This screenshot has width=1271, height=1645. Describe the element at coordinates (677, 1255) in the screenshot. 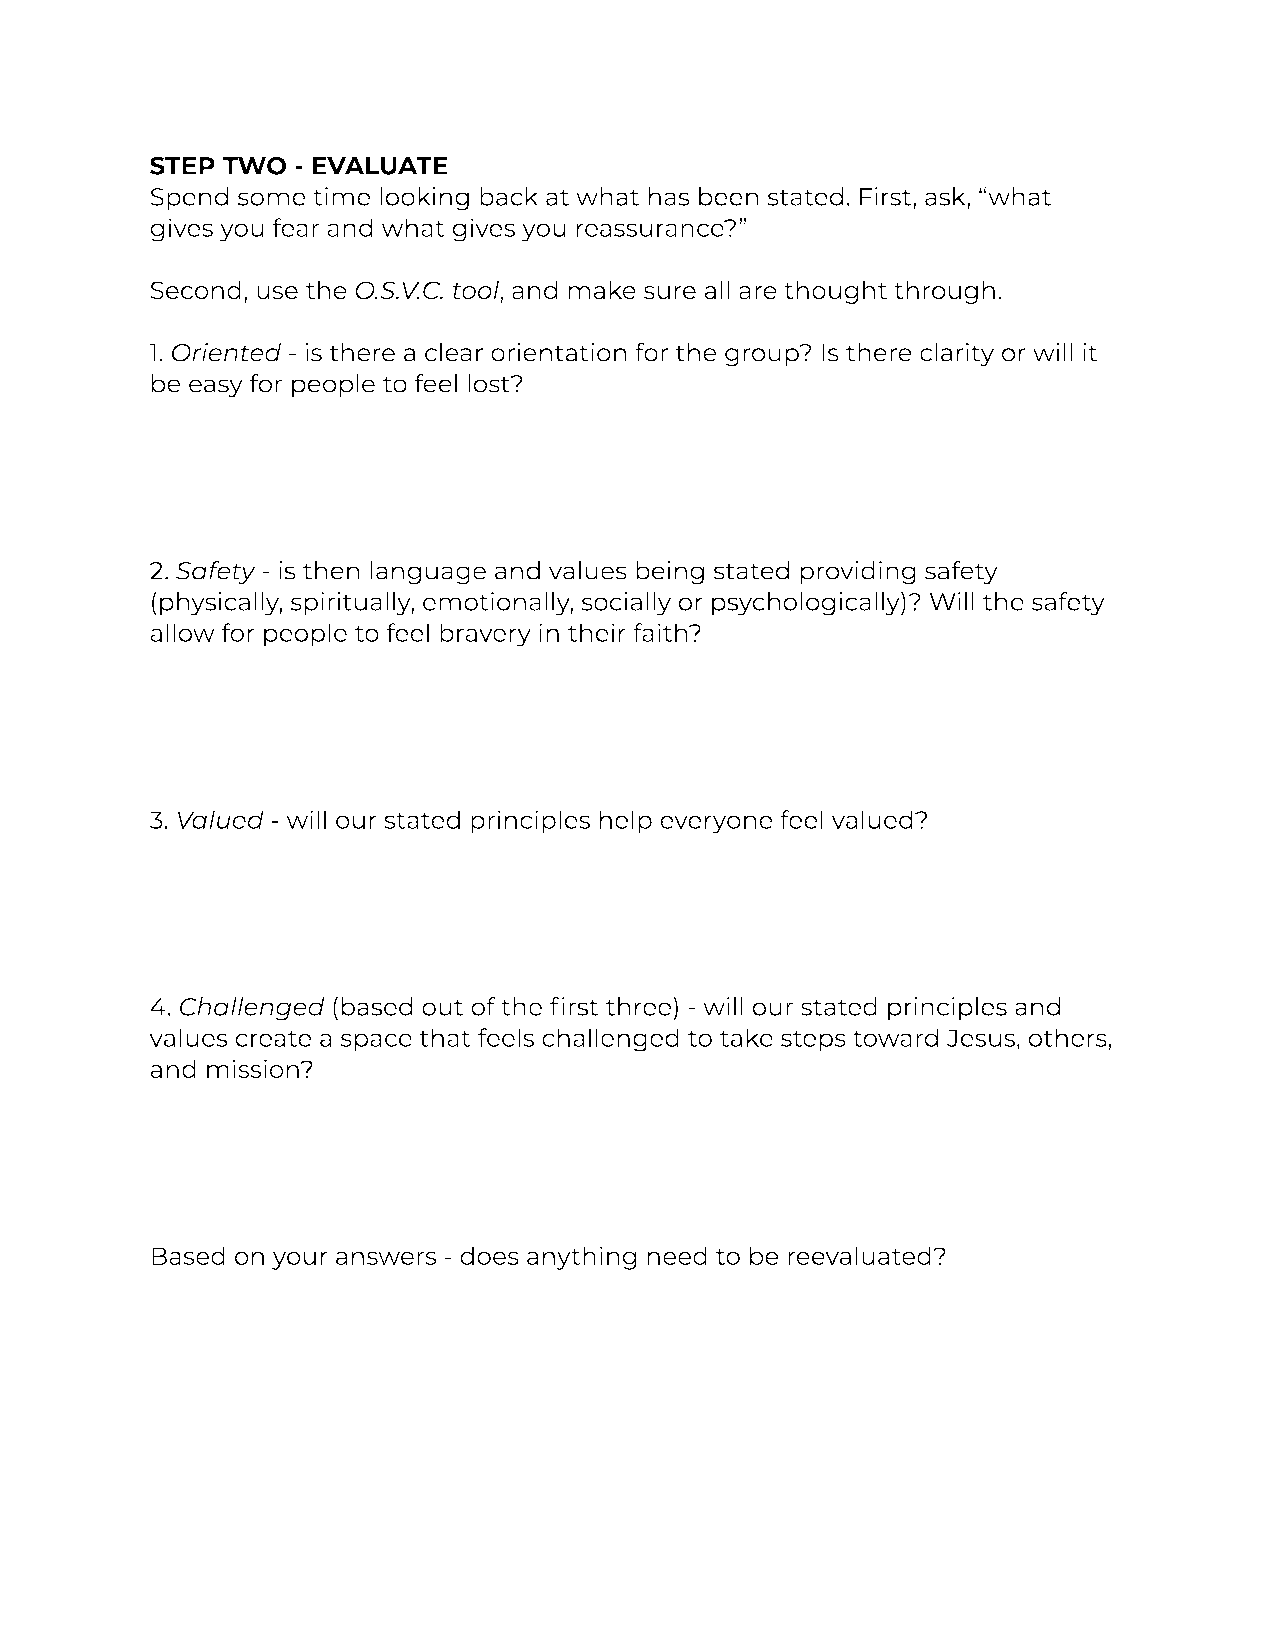

I see `need` at that location.
